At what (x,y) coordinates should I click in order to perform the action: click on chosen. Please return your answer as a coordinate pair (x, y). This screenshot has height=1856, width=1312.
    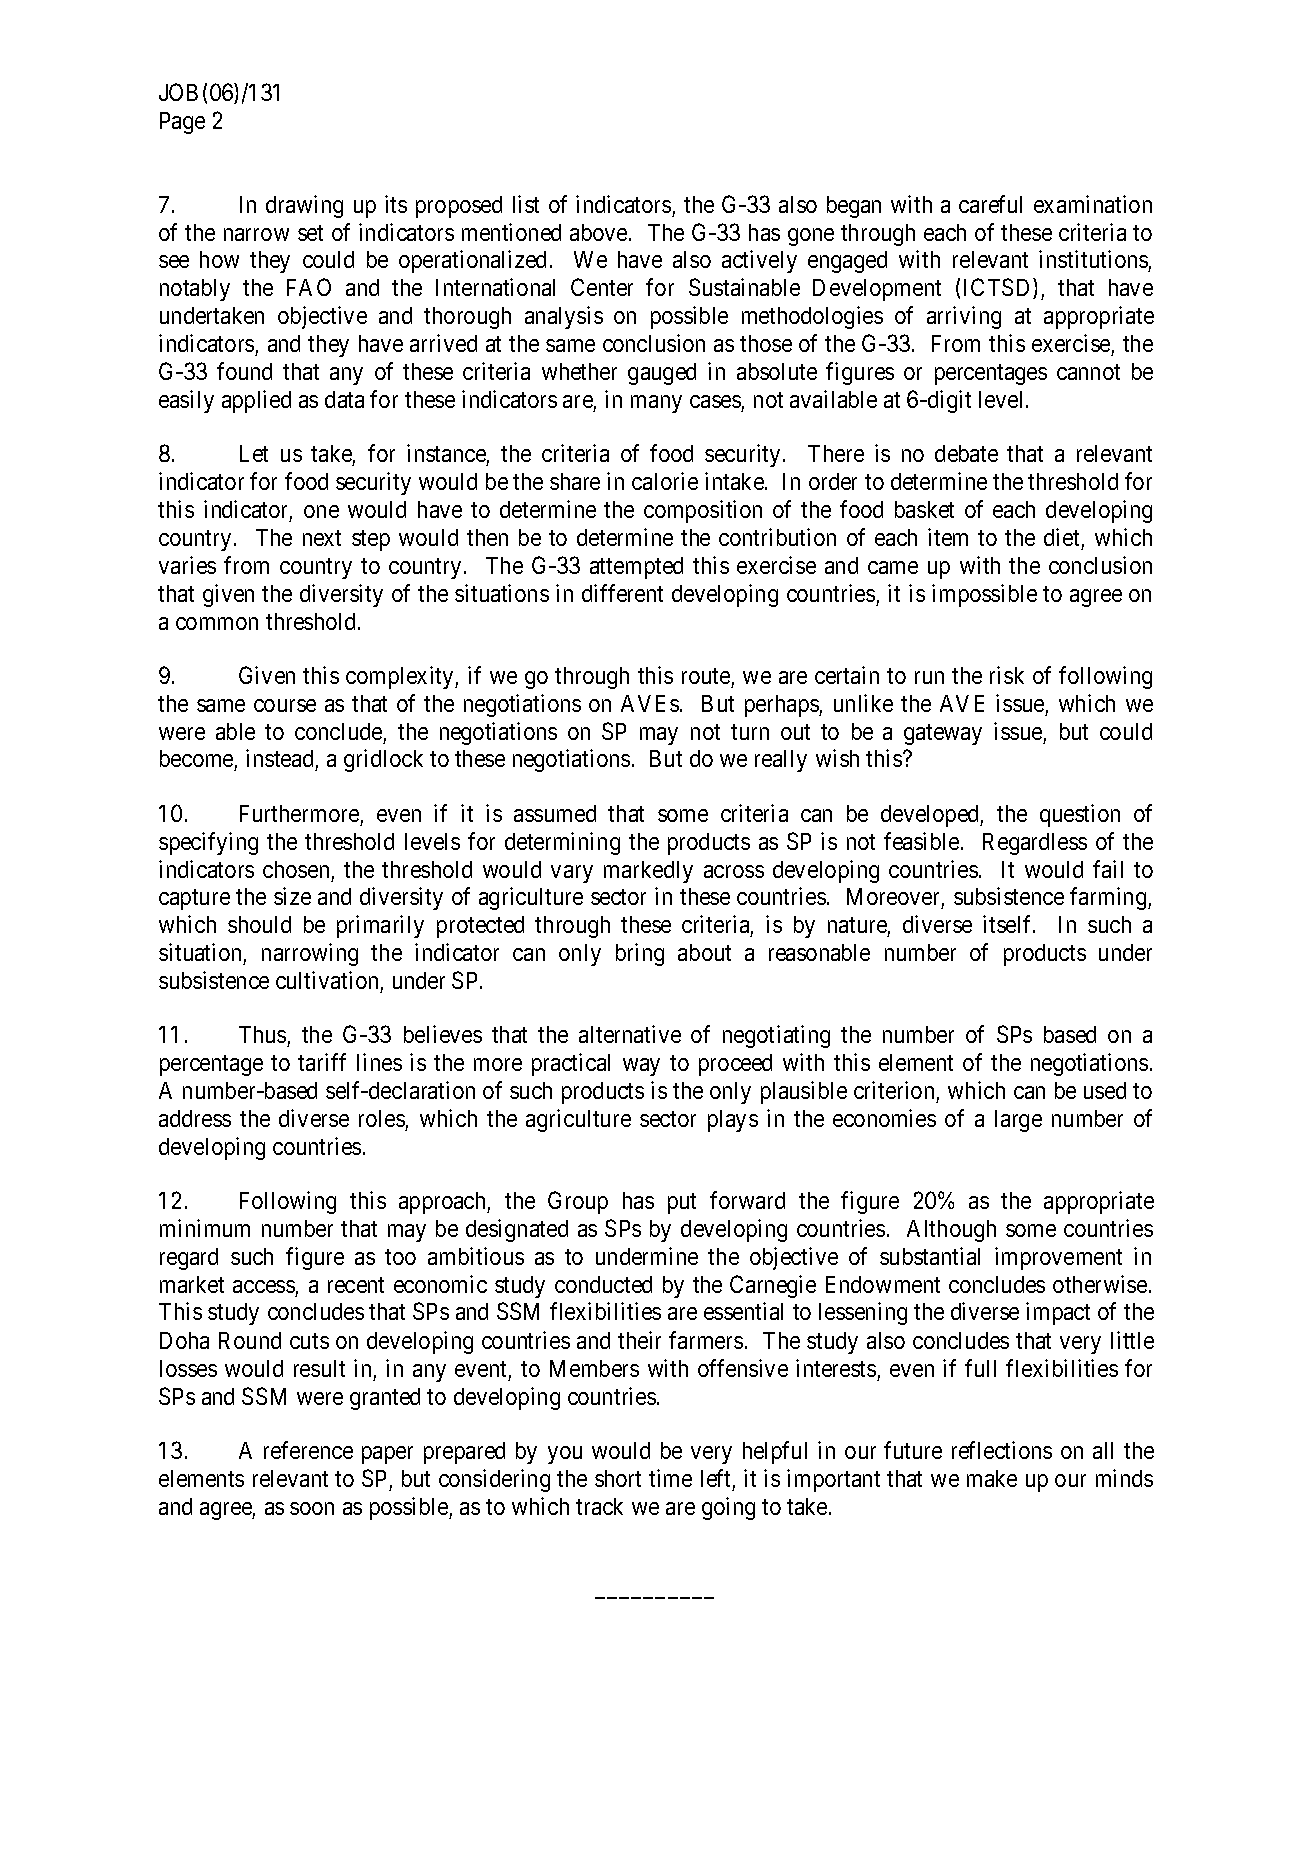
    Looking at the image, I should click on (296, 869).
